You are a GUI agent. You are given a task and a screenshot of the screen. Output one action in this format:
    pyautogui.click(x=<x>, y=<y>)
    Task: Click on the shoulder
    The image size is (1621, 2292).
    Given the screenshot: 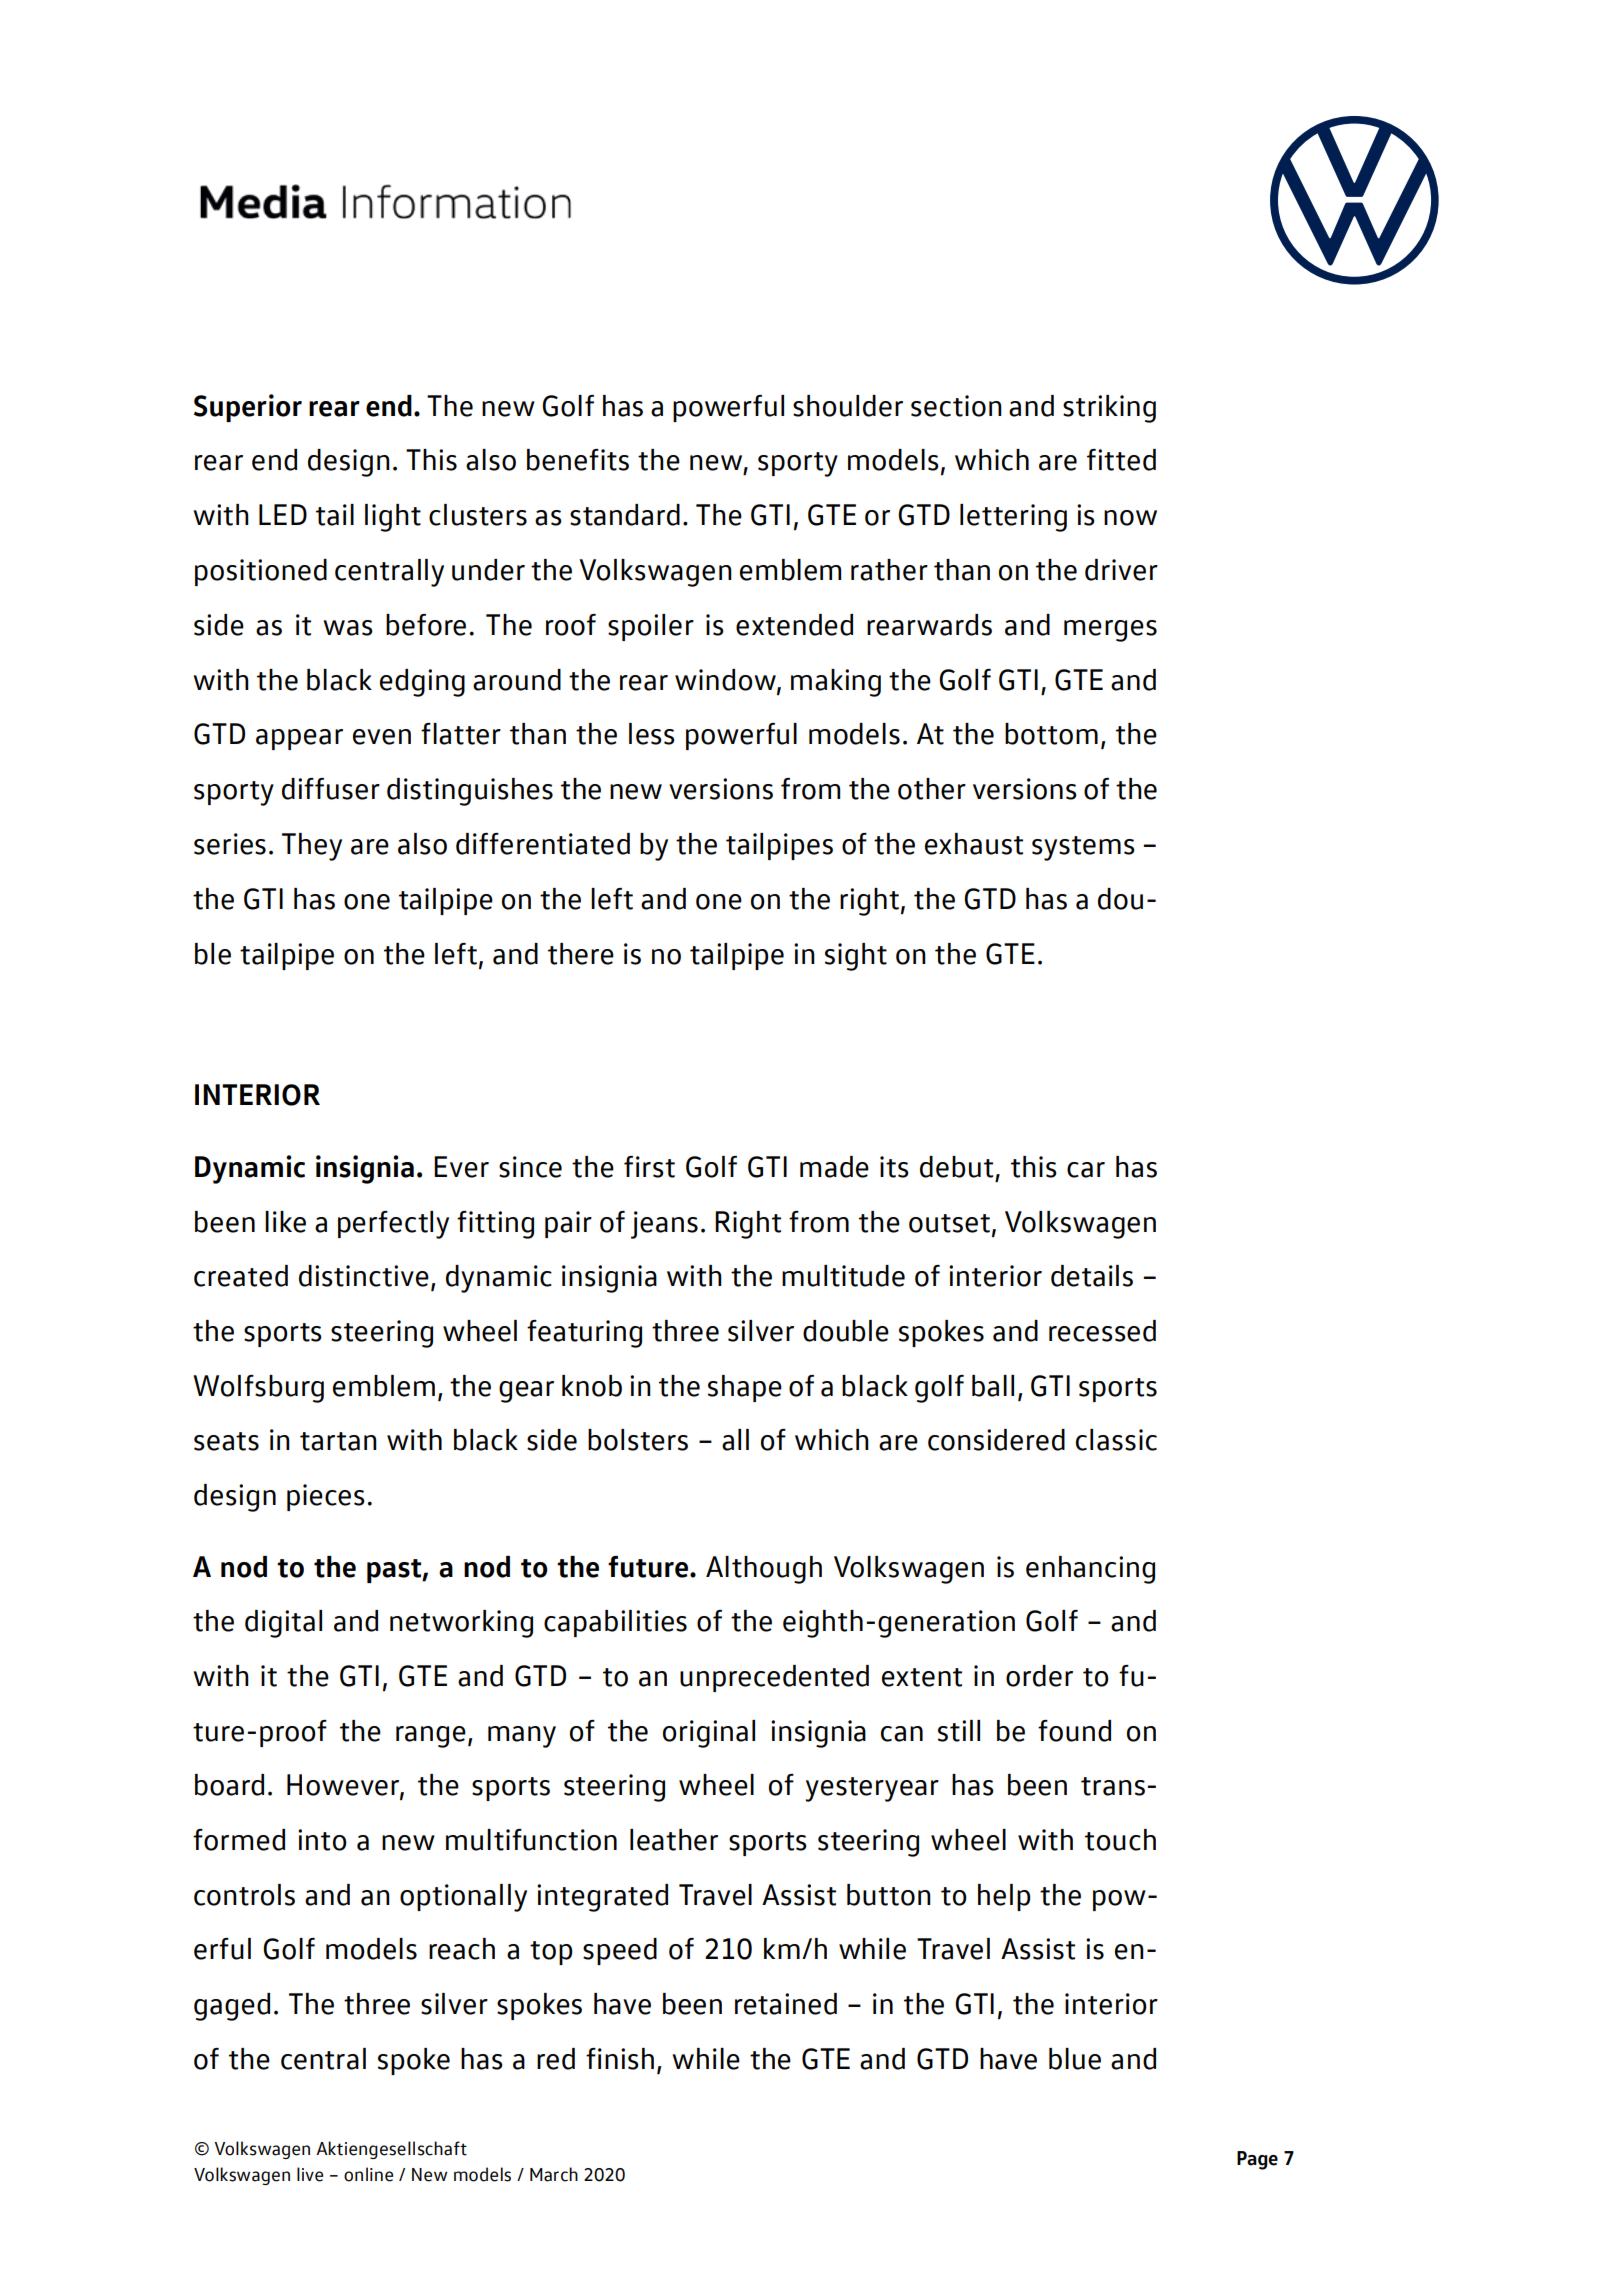 What is the action you would take?
    pyautogui.click(x=848, y=406)
